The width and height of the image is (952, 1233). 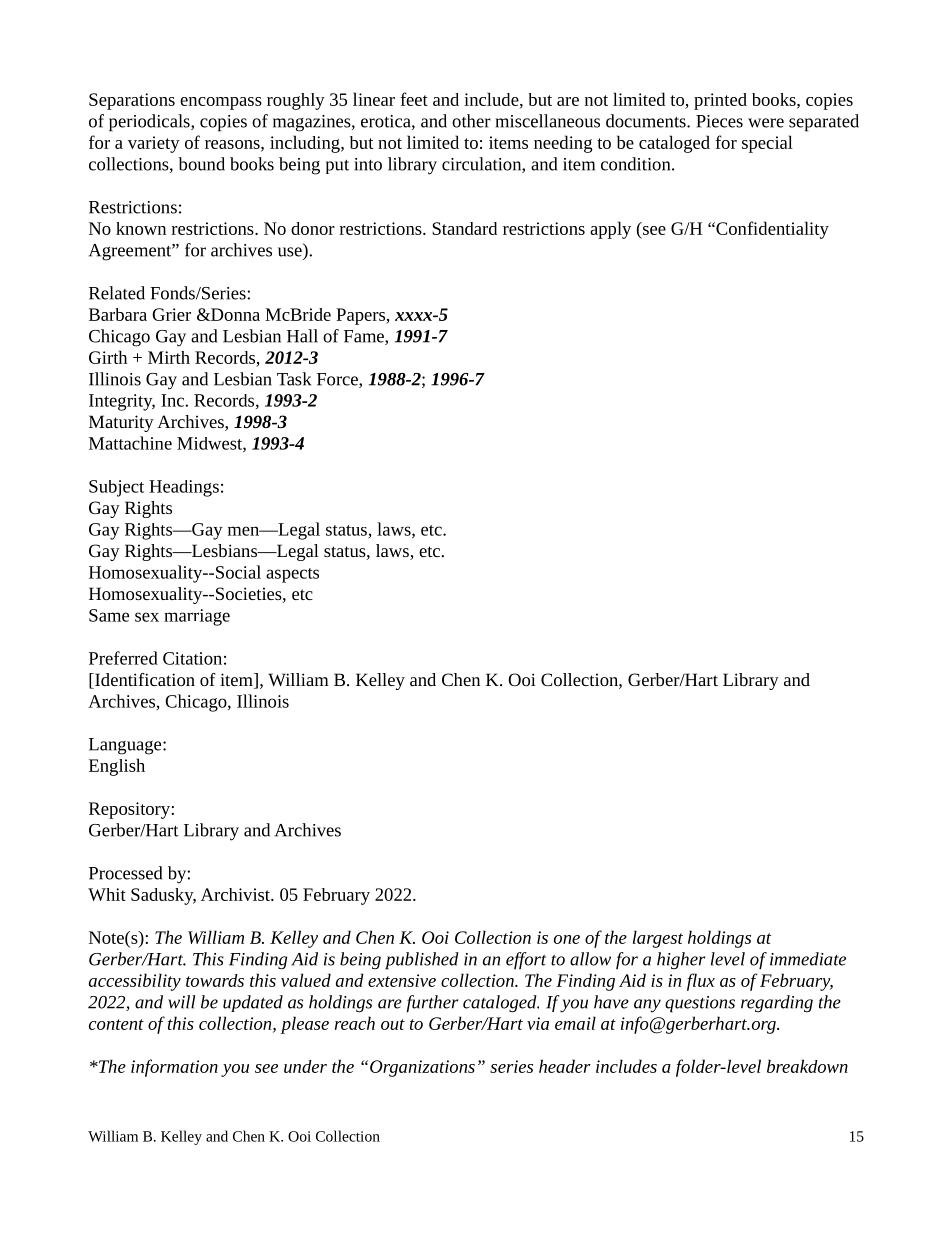 What do you see at coordinates (150, 123) in the image?
I see `periodicals` at bounding box center [150, 123].
